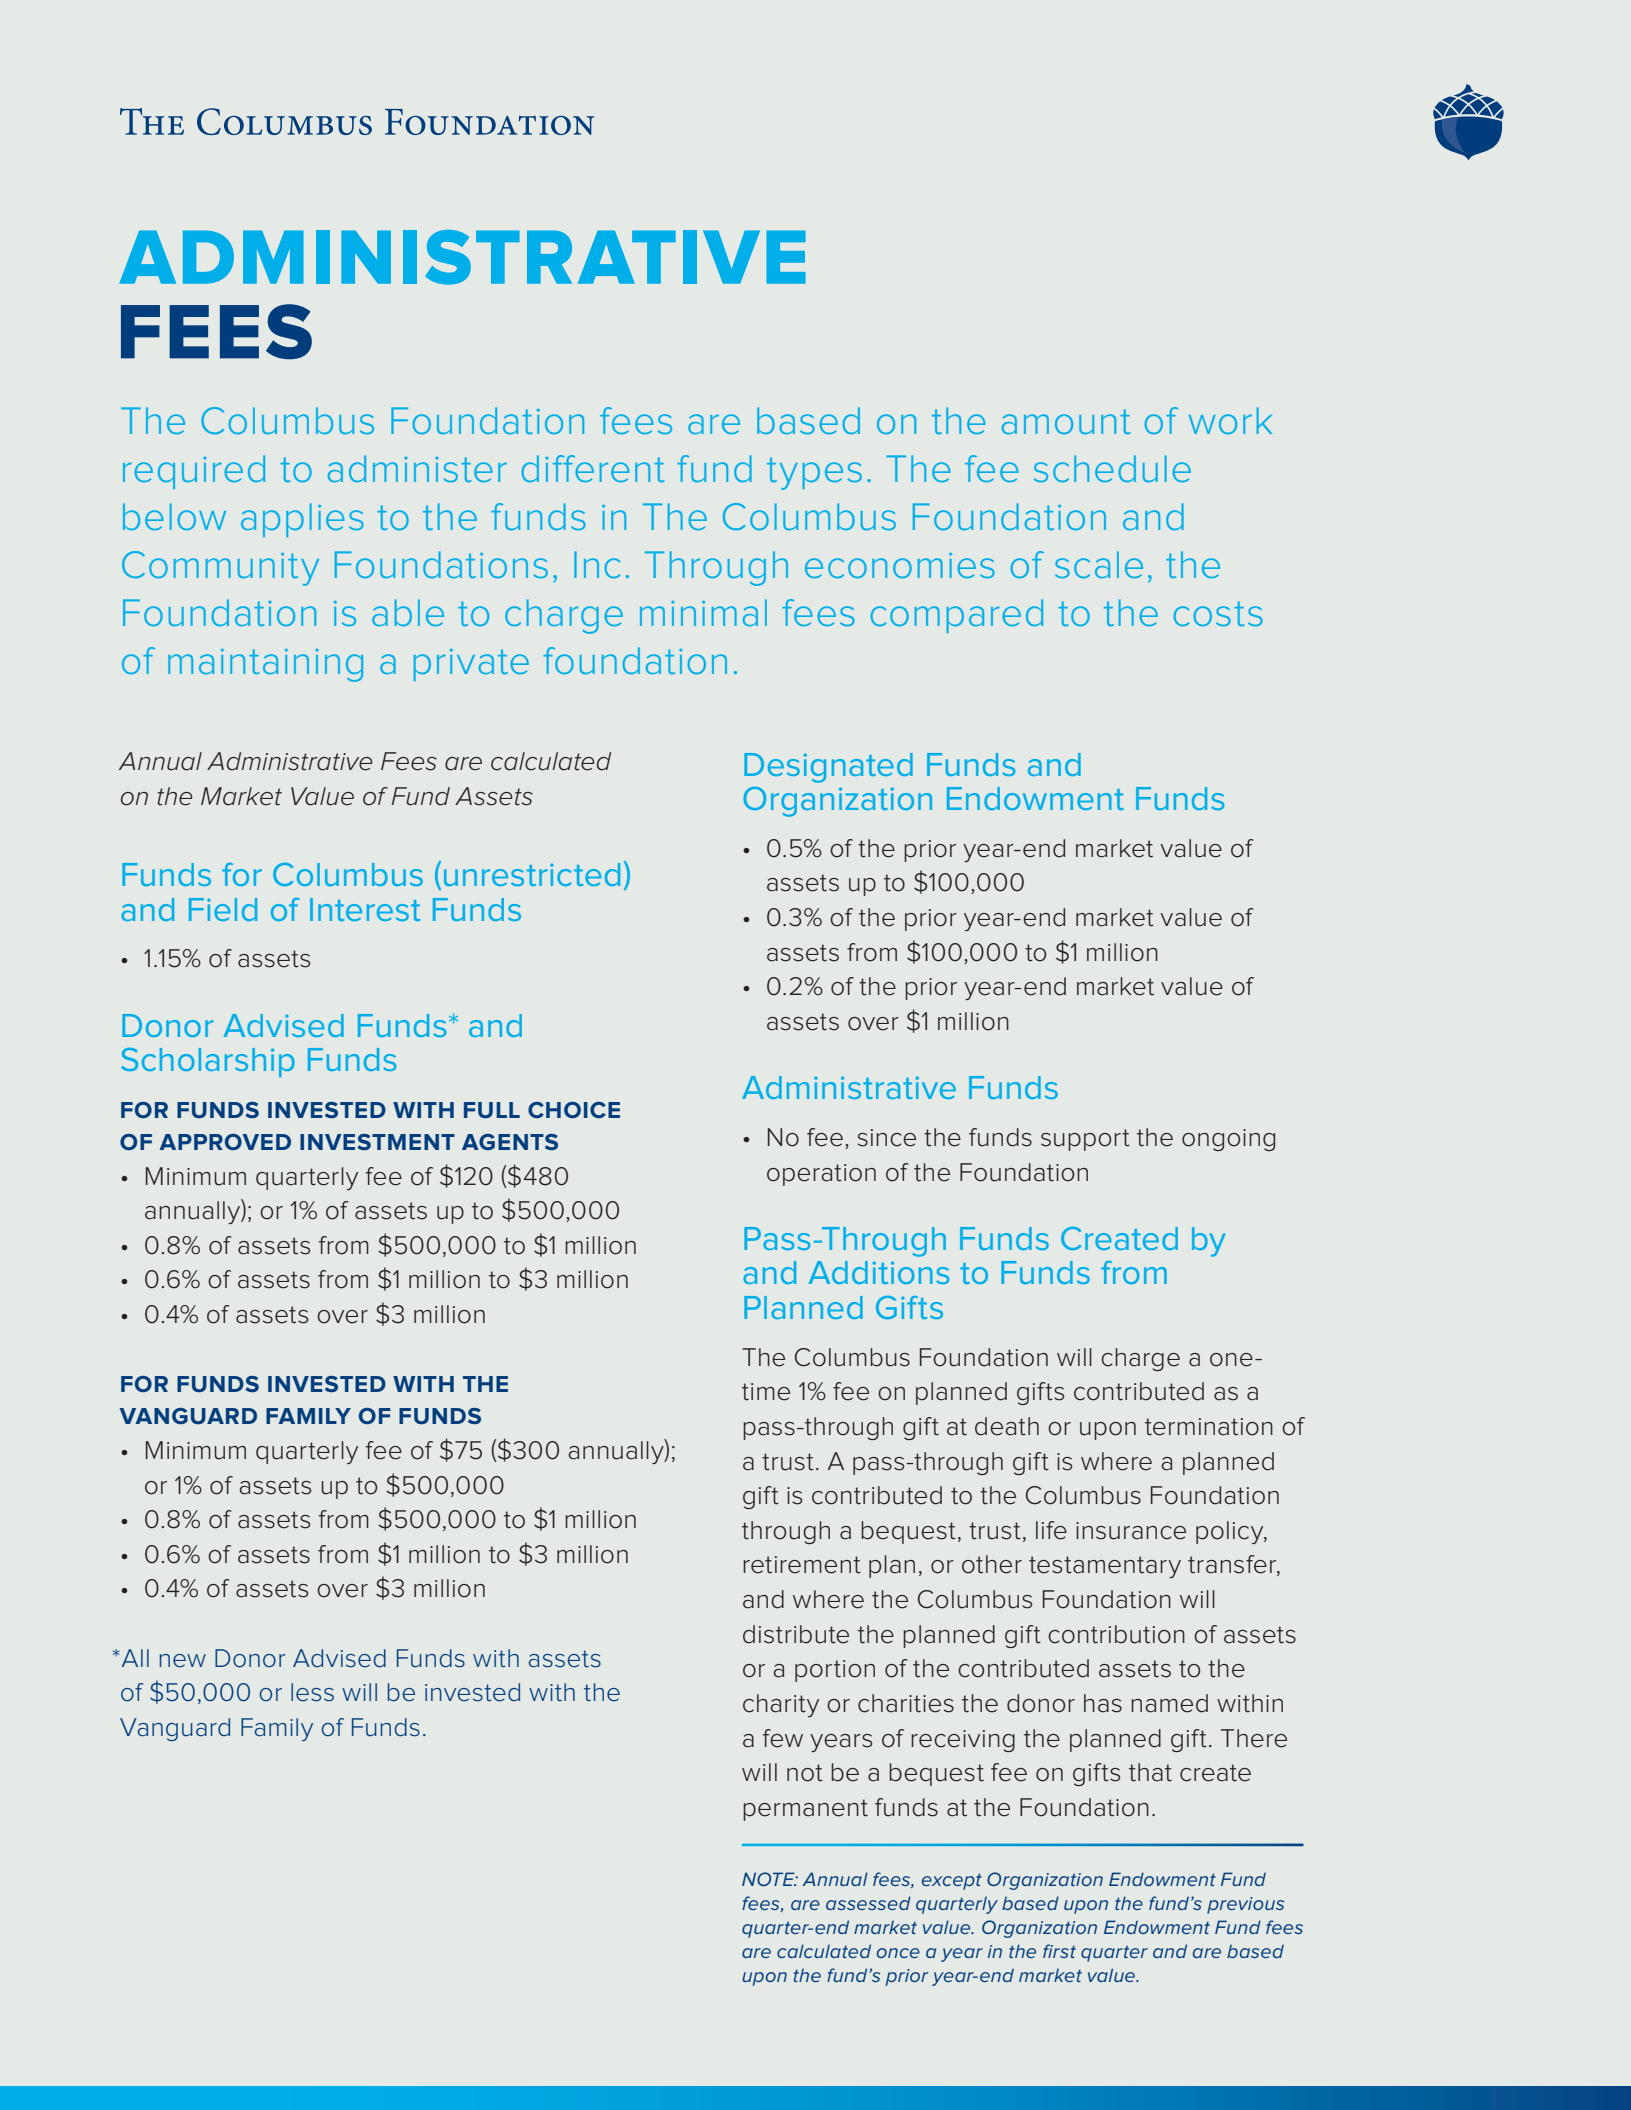 Image resolution: width=1631 pixels, height=2110 pixels. I want to click on unrestricted, so click(532, 874).
